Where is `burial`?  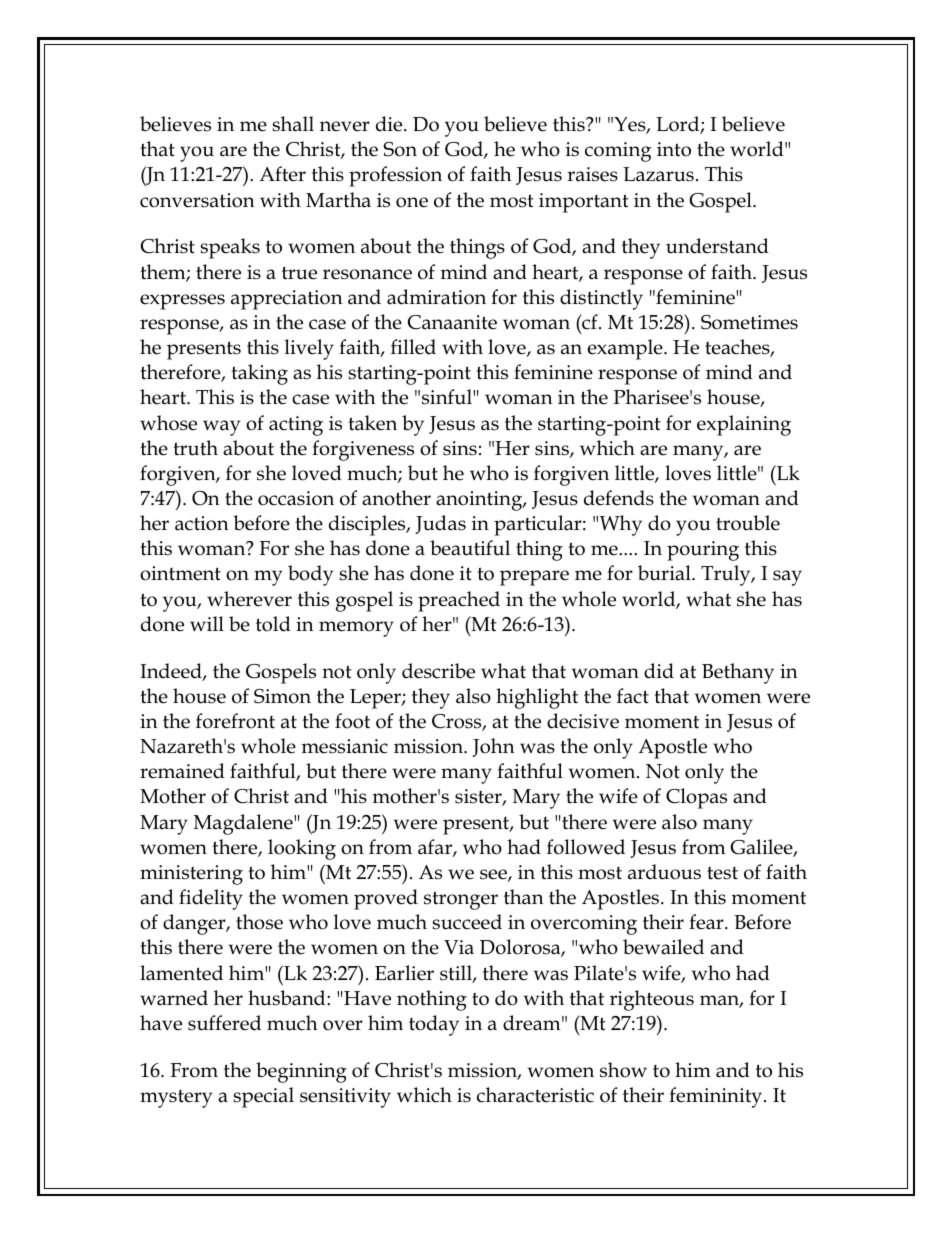
burial is located at coordinates (665, 573).
